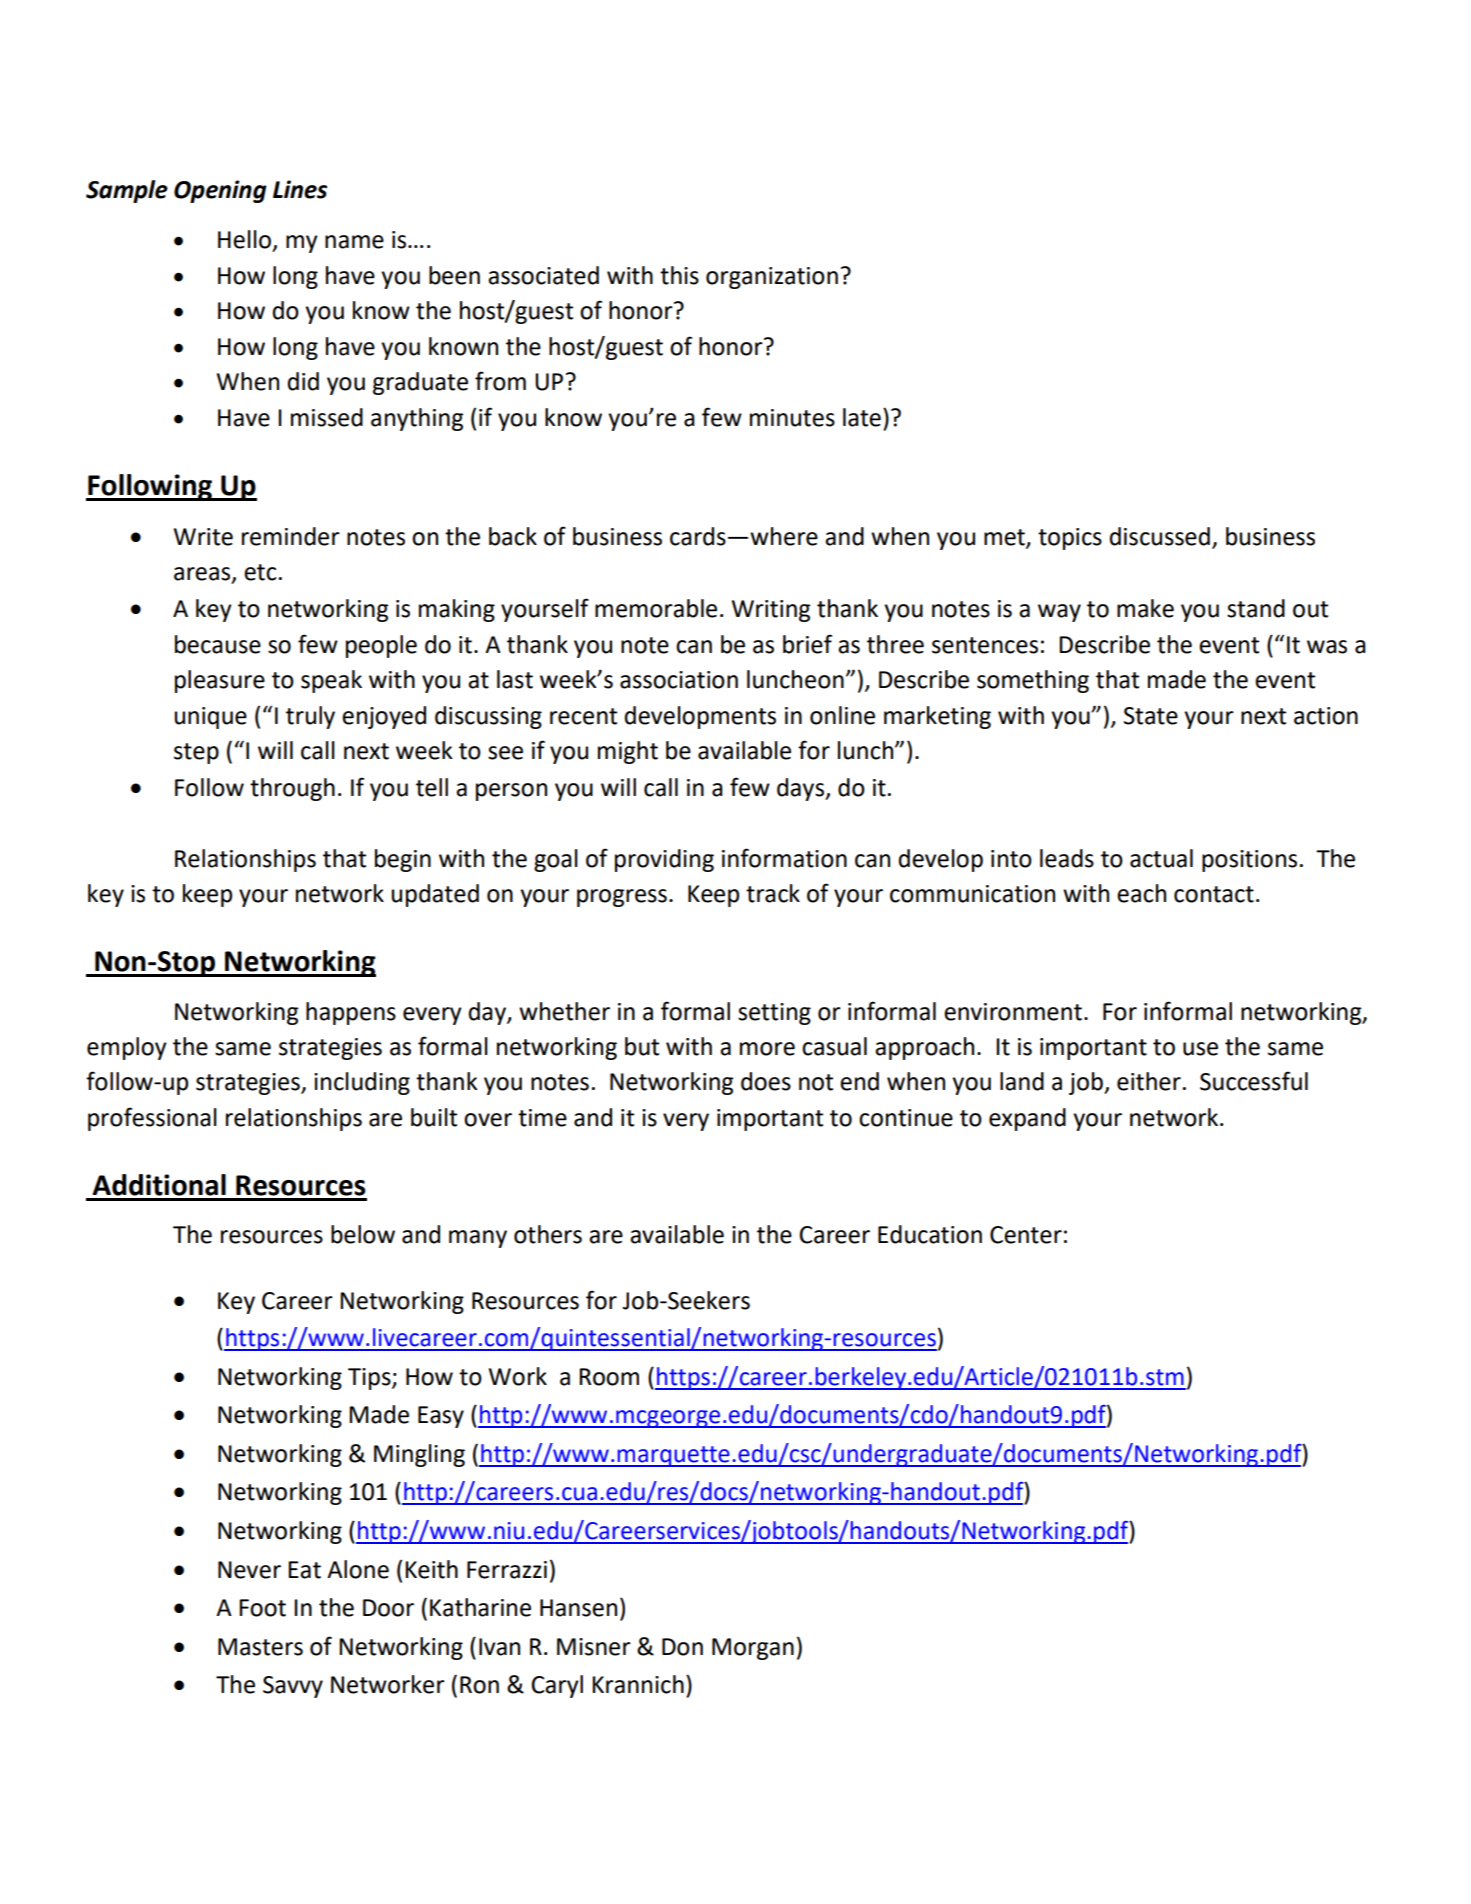 The height and width of the document is (1904, 1471). I want to click on State, so click(1151, 716).
